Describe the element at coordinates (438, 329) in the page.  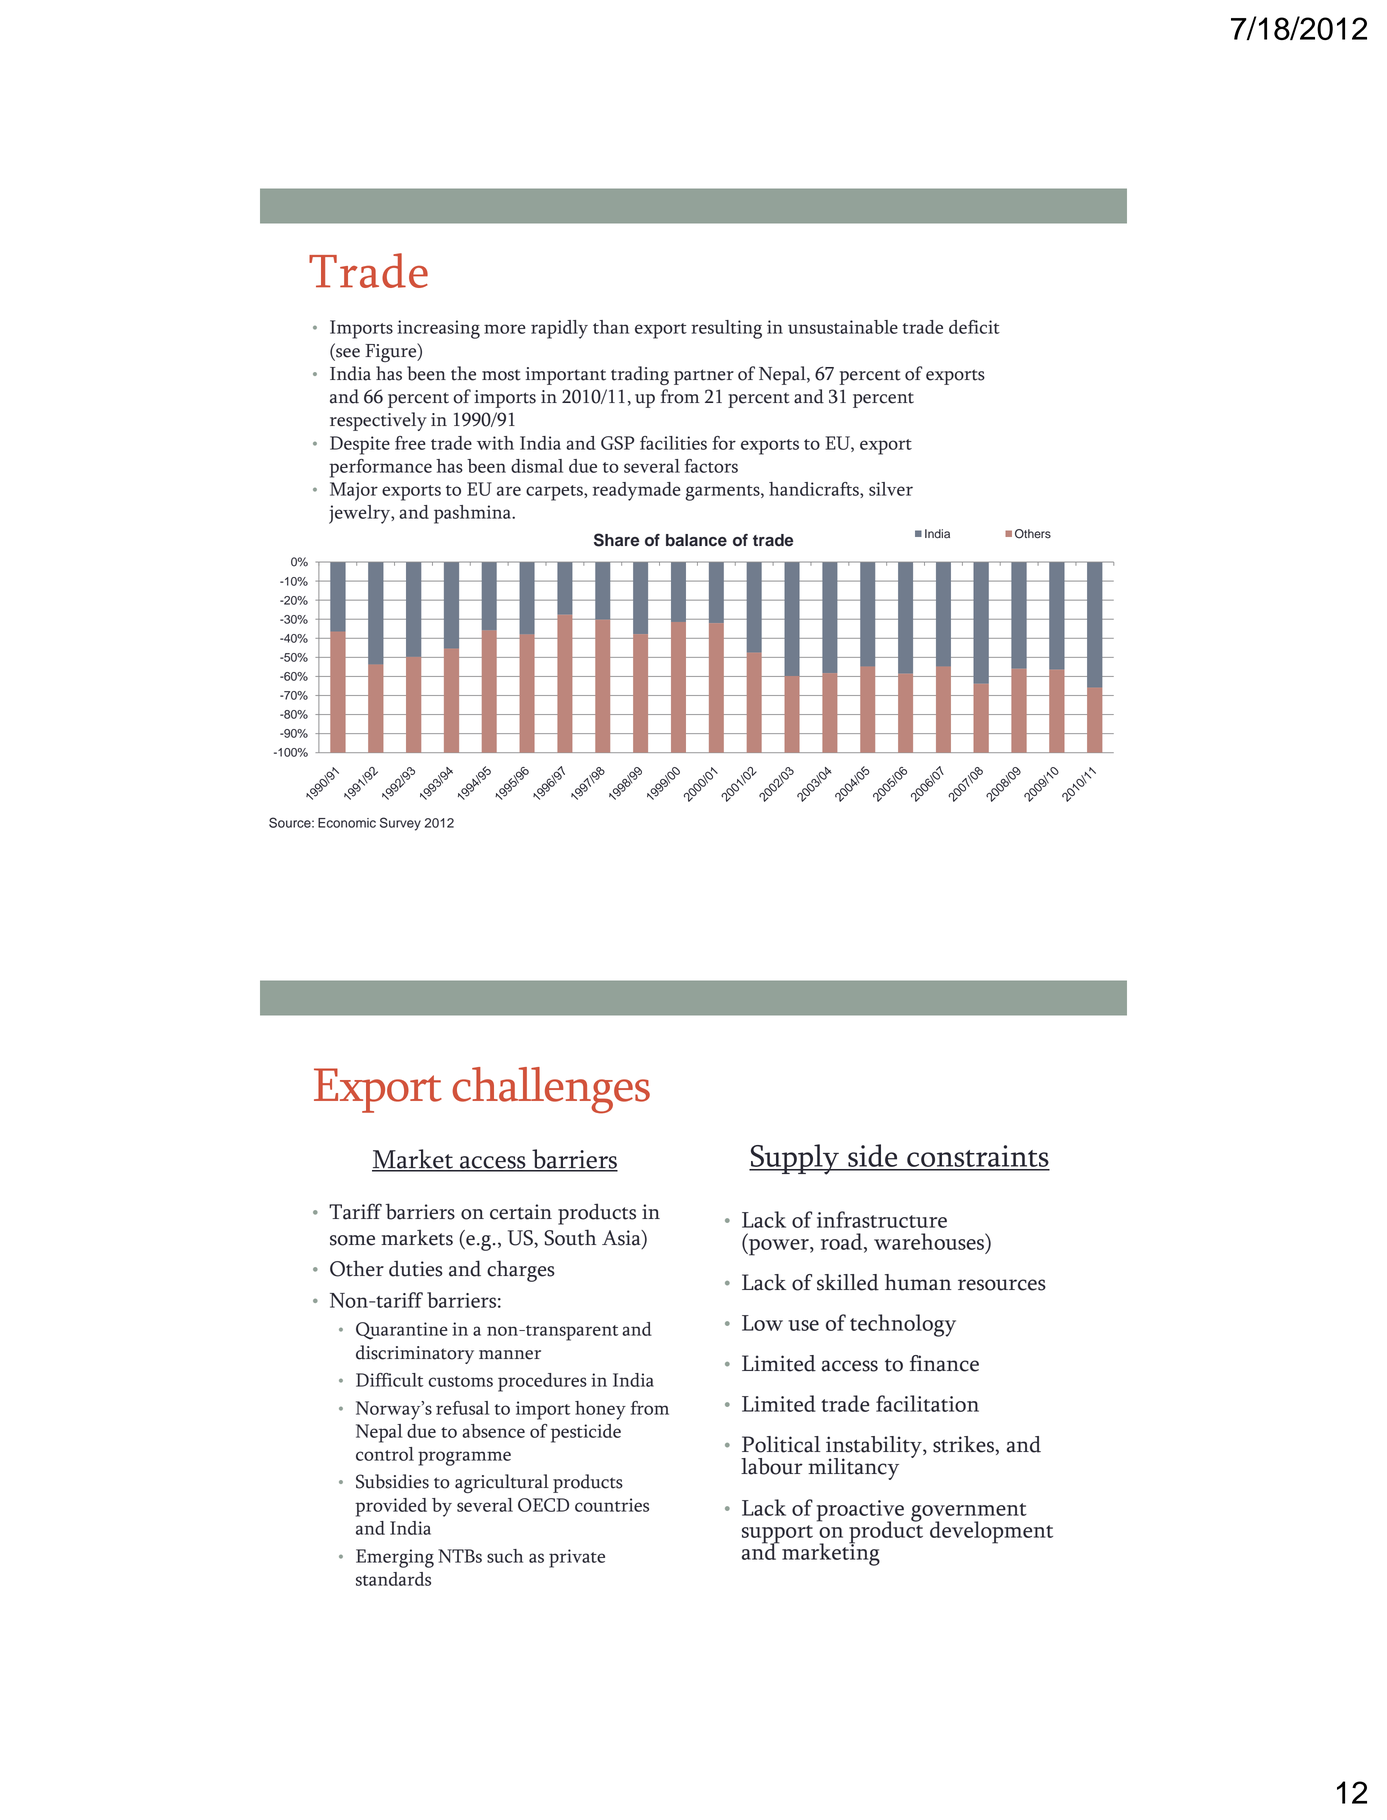
I see `increasing` at that location.
